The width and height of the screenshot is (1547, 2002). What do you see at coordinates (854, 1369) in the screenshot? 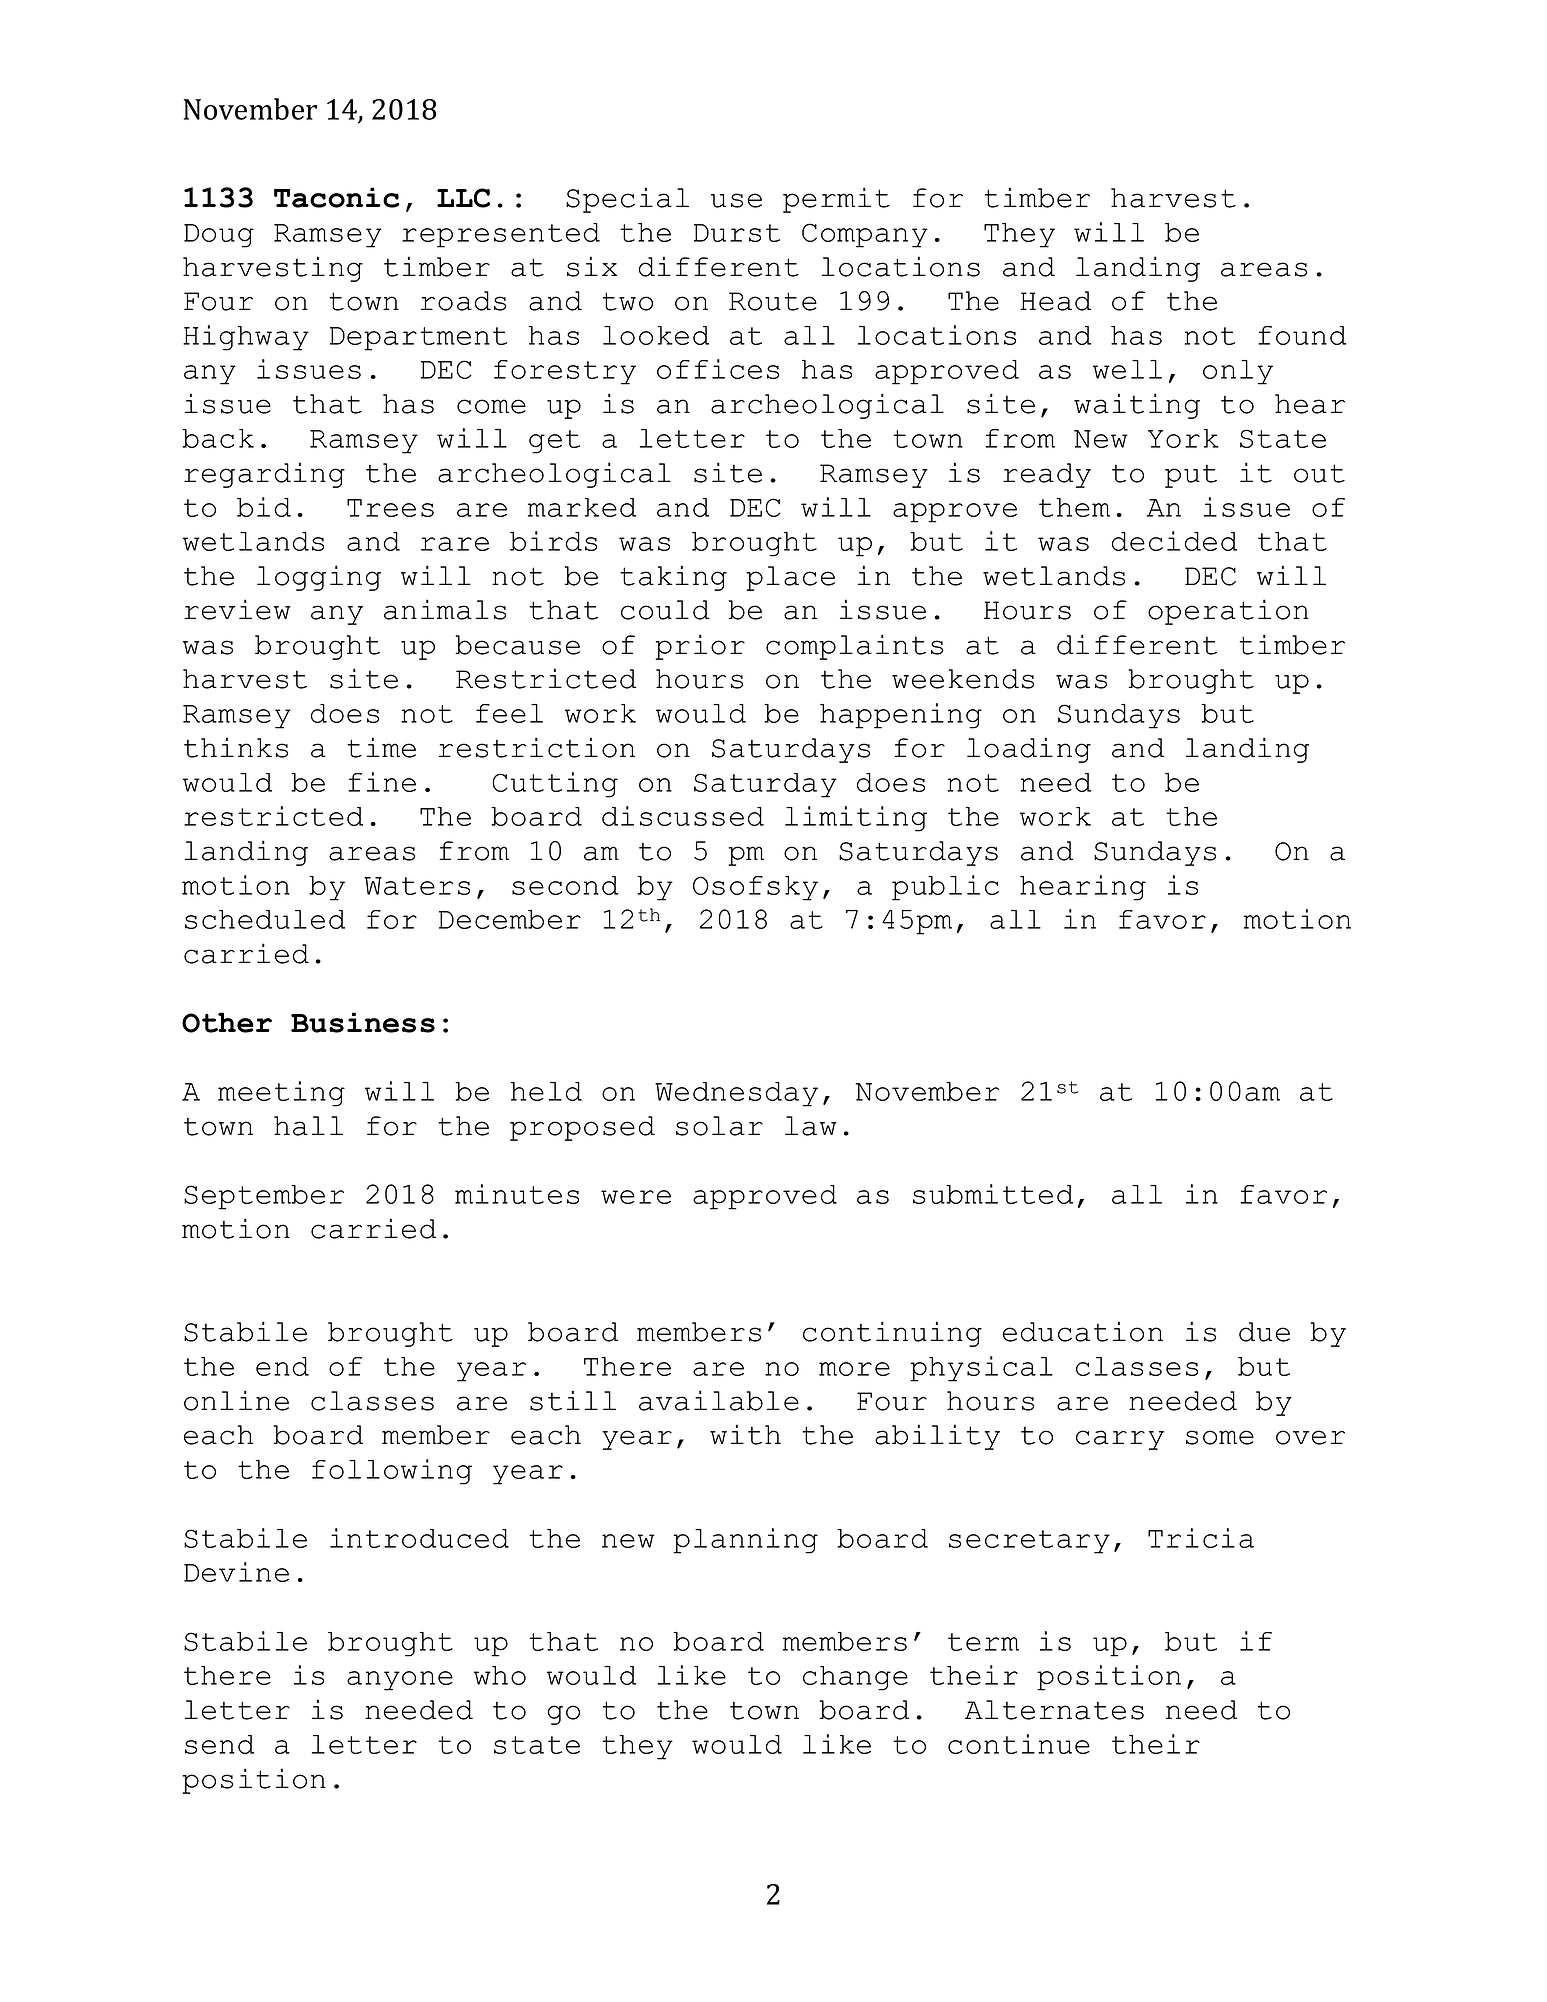
I see `more` at bounding box center [854, 1369].
